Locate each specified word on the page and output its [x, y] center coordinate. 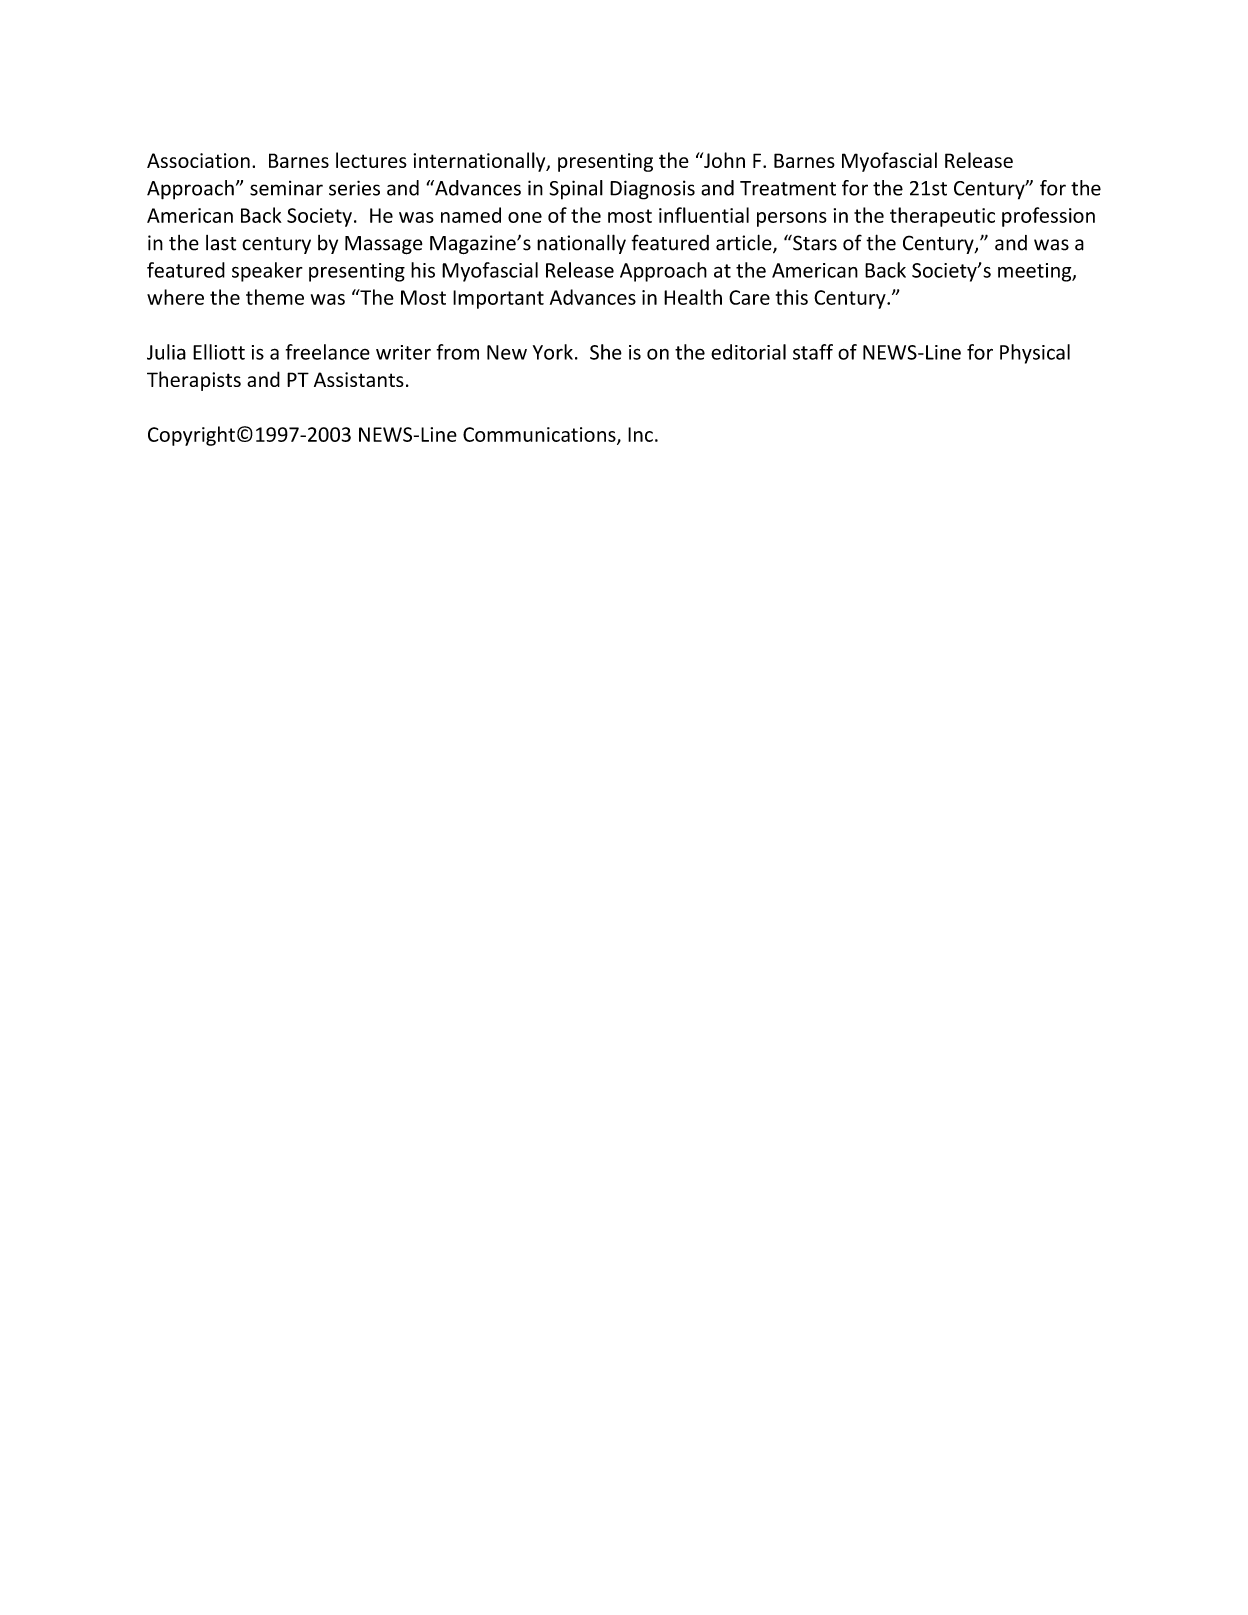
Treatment [788, 188]
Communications [540, 435]
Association [198, 160]
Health [693, 297]
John [723, 160]
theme [275, 297]
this [792, 297]
